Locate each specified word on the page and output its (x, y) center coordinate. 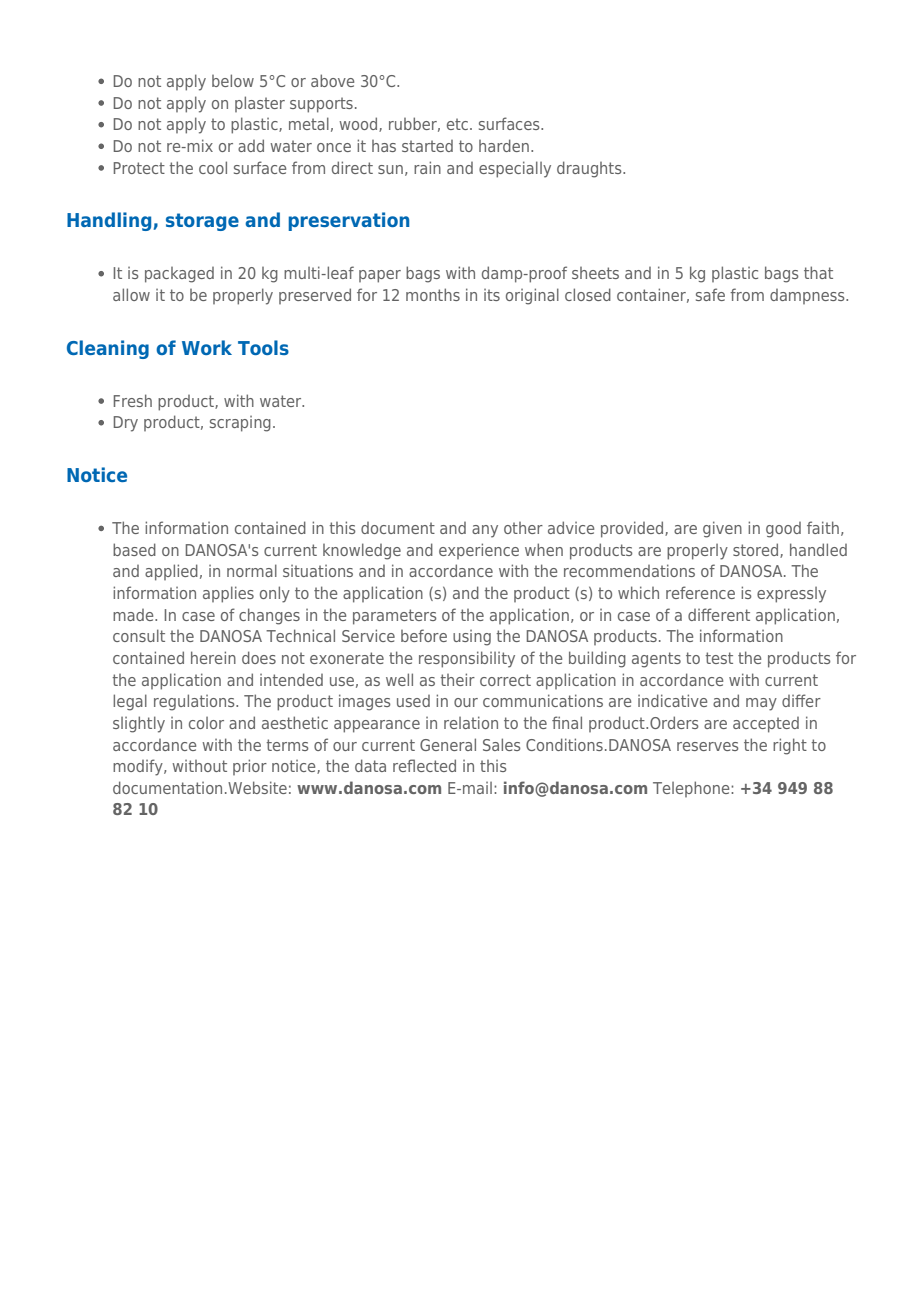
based (134, 549)
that (818, 272)
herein (213, 657)
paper (380, 276)
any (485, 531)
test (719, 658)
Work (207, 347)
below (233, 80)
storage (202, 222)
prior (250, 767)
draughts (590, 169)
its (492, 295)
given (722, 529)
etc (457, 124)
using (472, 638)
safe (710, 294)
